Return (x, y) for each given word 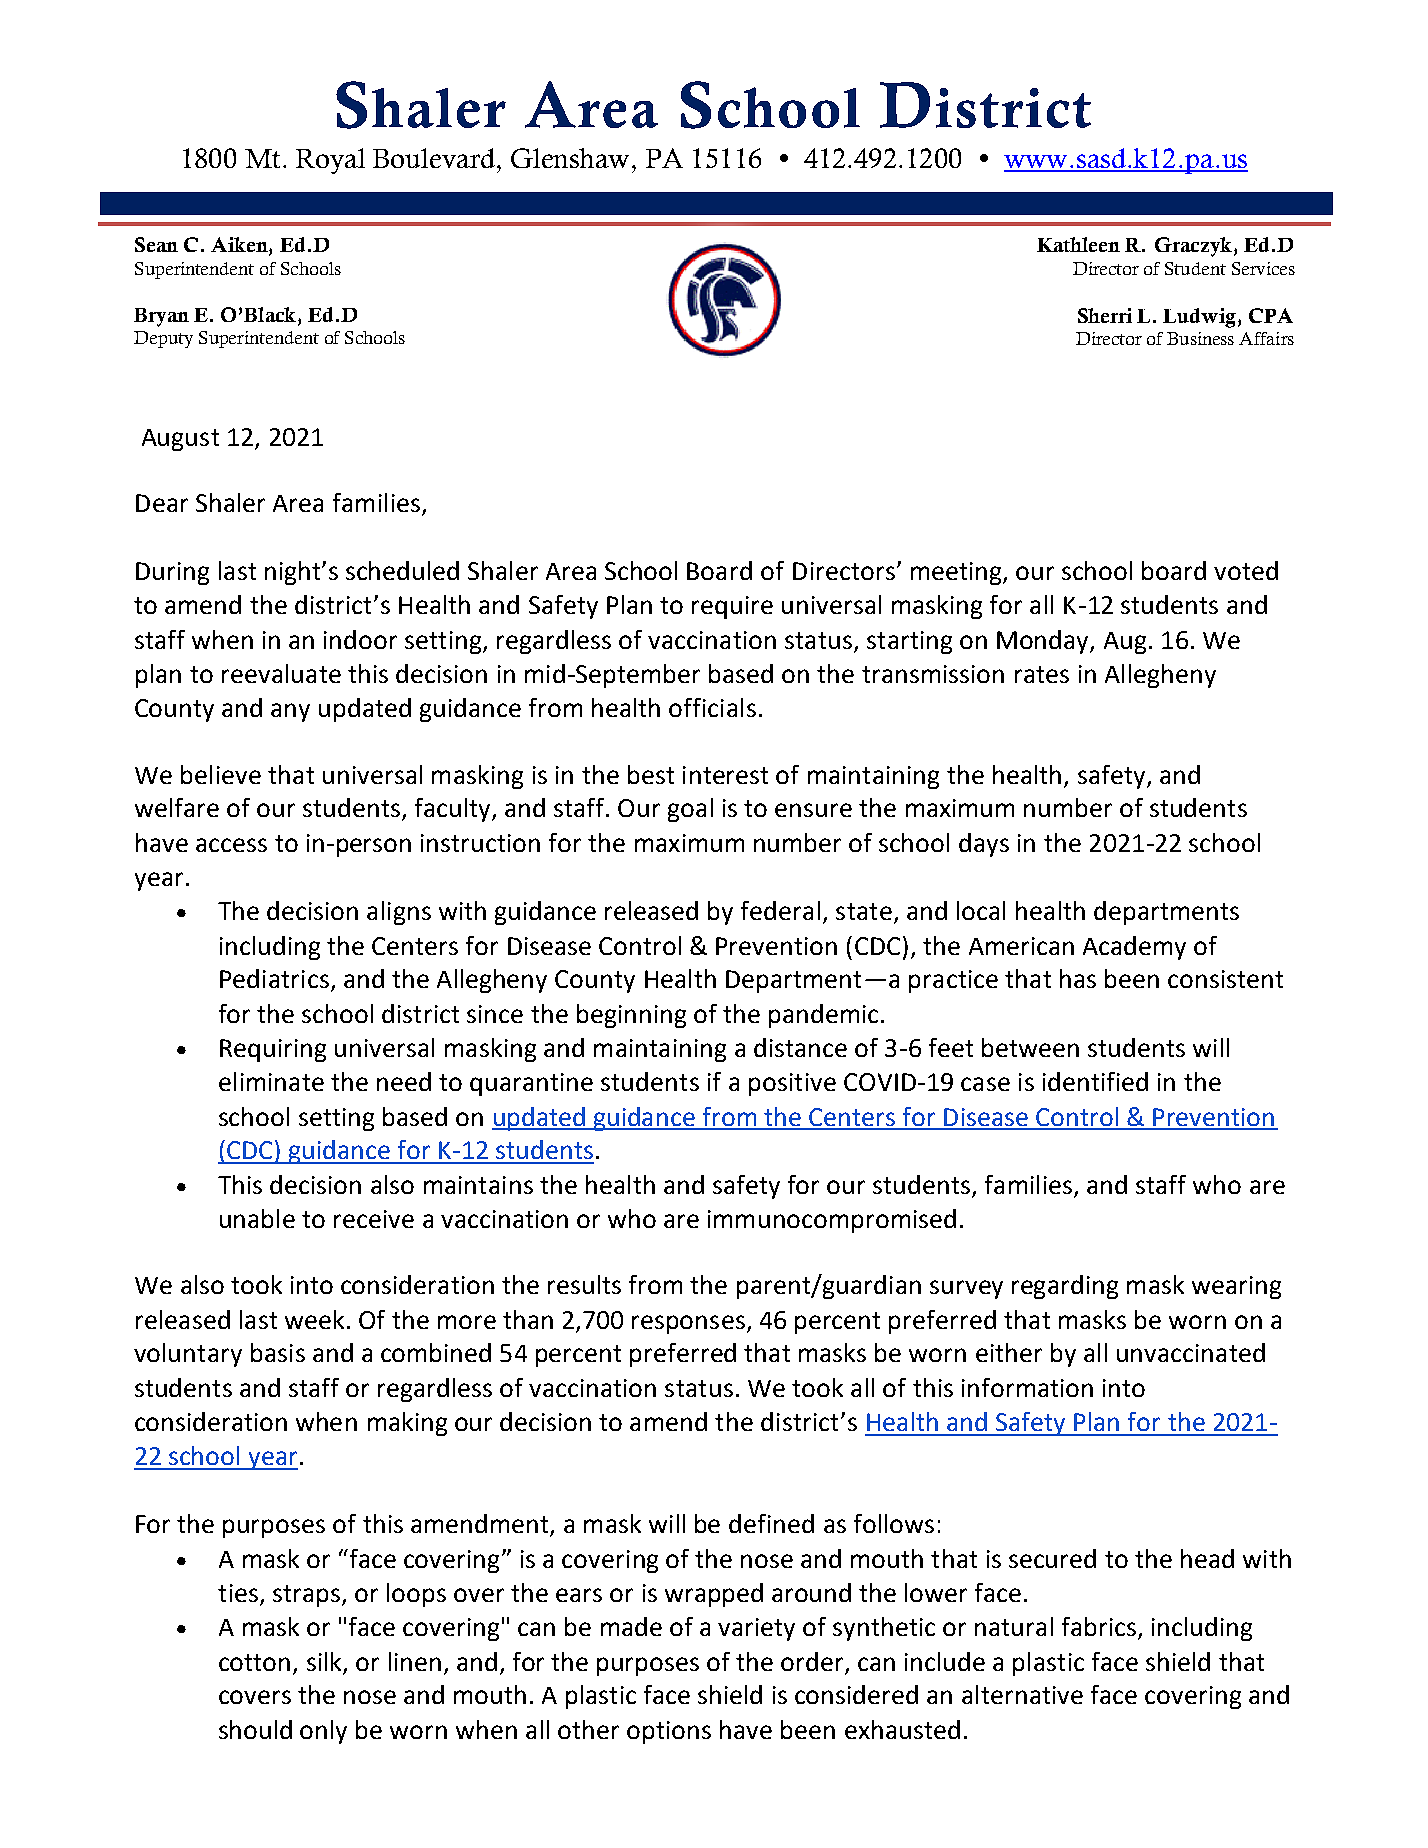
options (669, 1732)
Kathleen (1078, 244)
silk (324, 1661)
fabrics (1099, 1626)
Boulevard (435, 158)
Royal (330, 161)
